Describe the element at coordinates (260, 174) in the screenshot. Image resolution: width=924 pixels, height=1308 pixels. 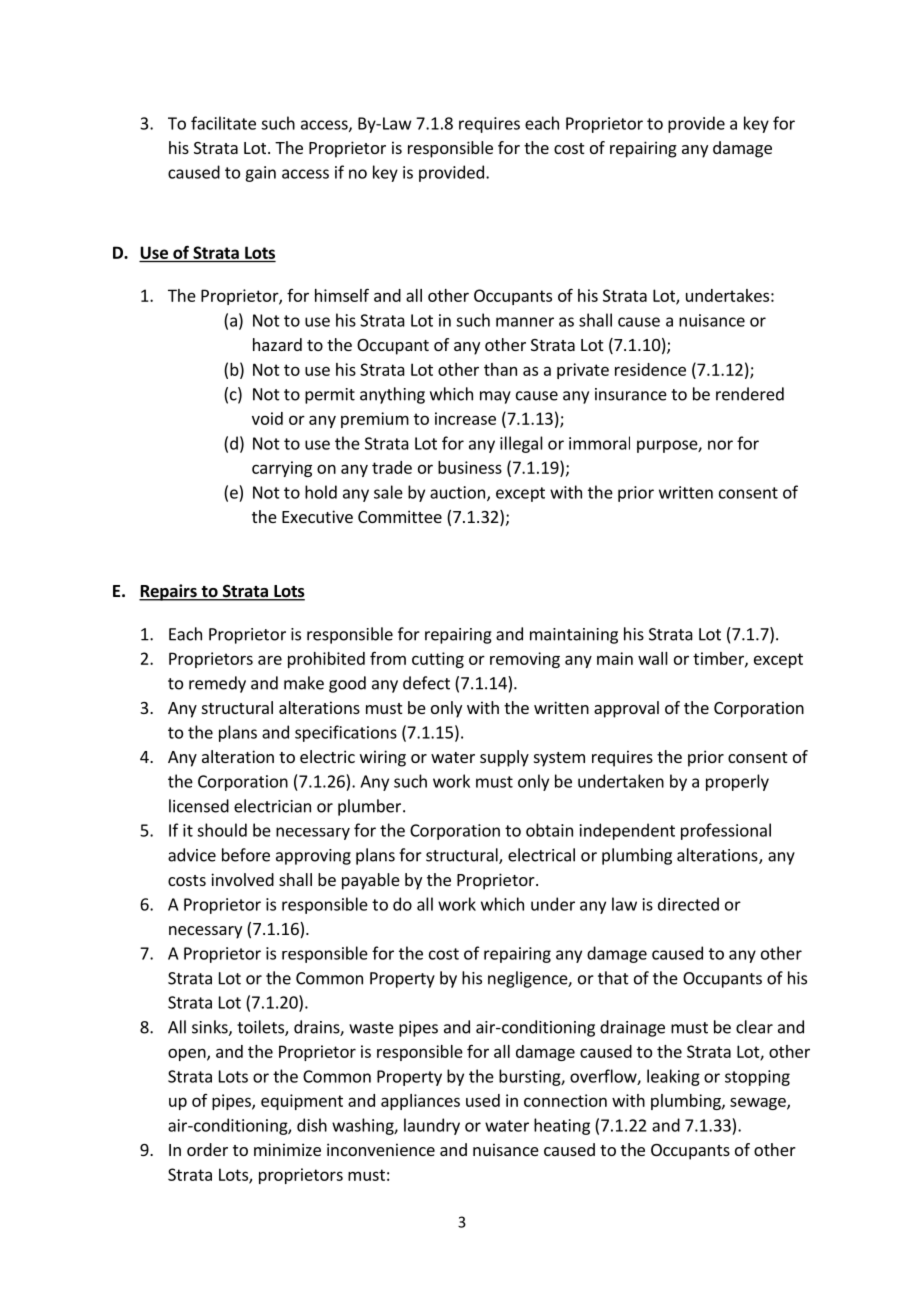
I see `gain` at that location.
